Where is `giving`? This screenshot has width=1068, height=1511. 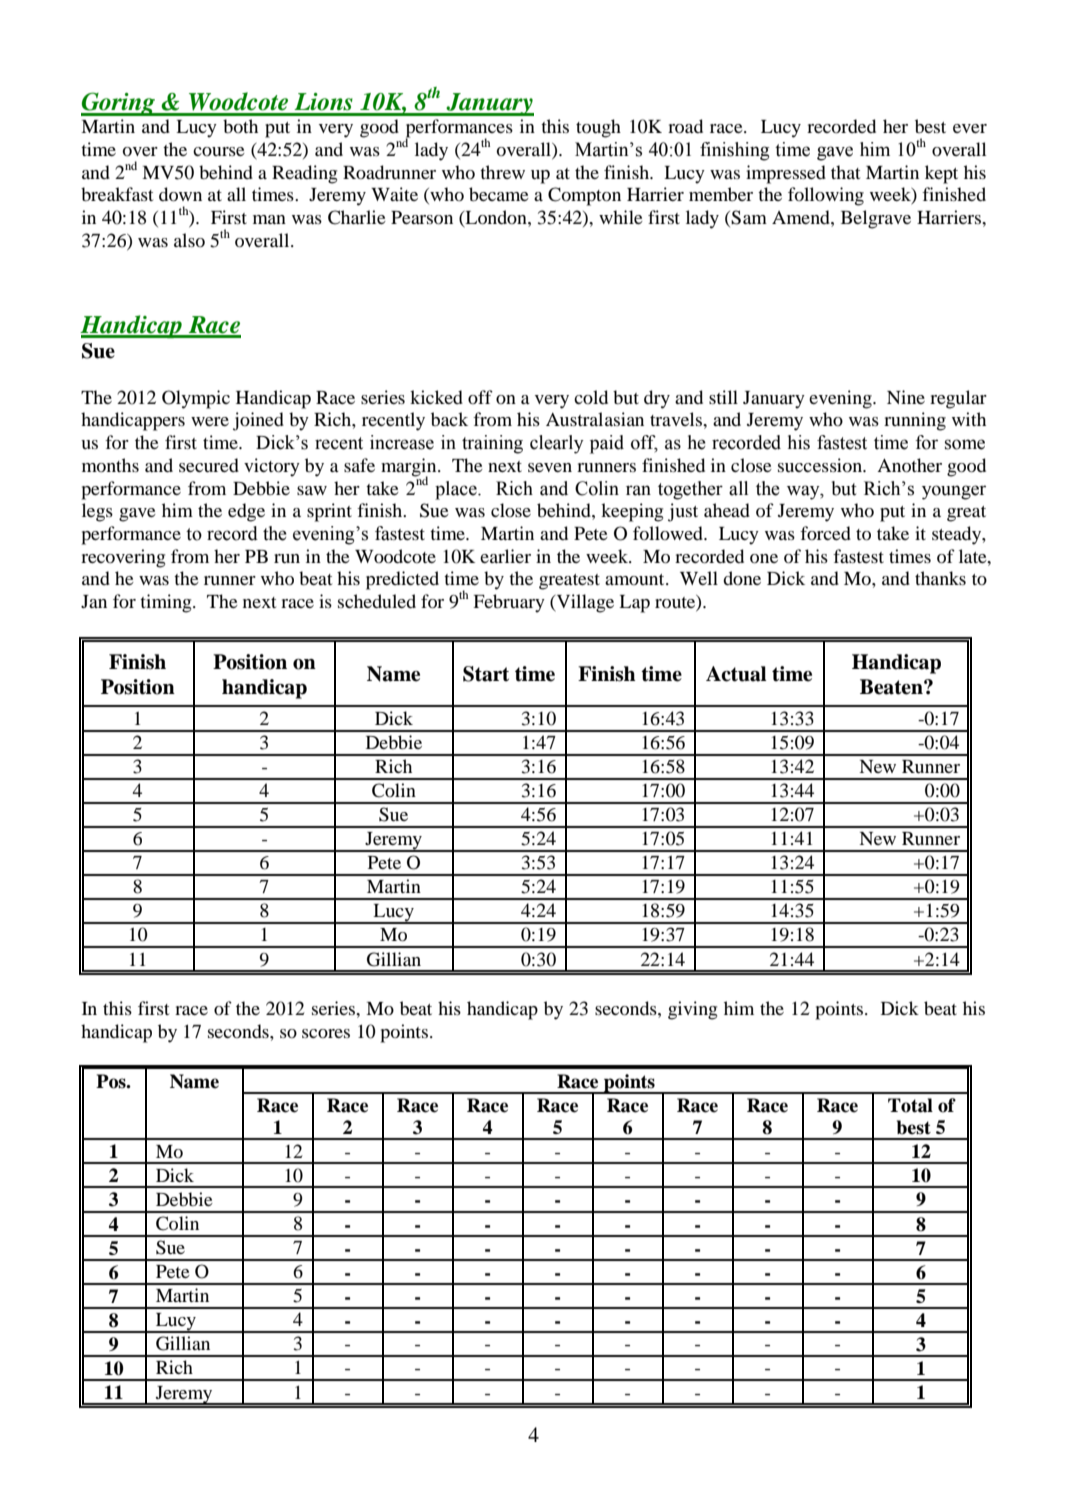 giving is located at coordinates (692, 1010).
